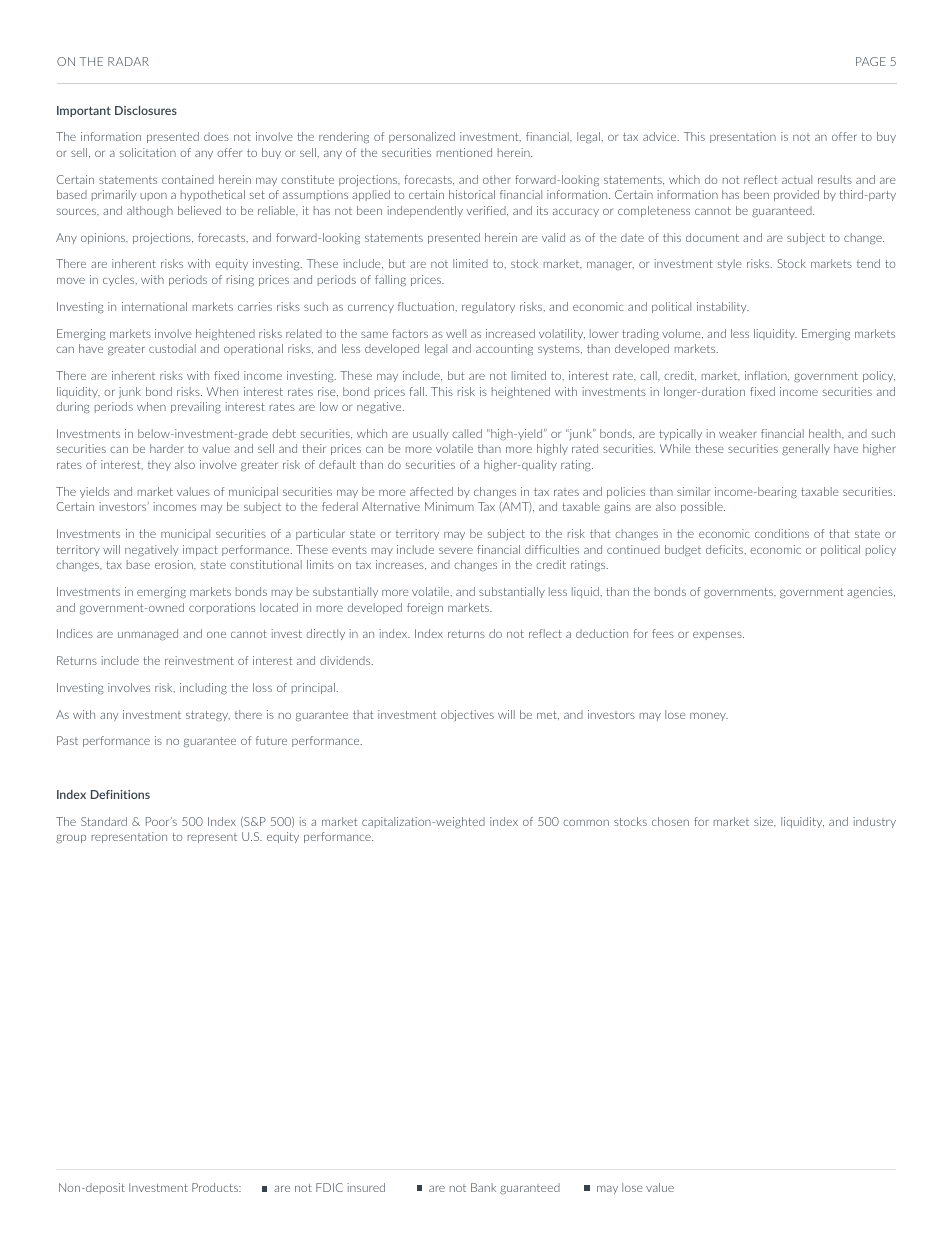 This screenshot has height=1233, width=952. I want to click on personalized, so click(422, 137).
